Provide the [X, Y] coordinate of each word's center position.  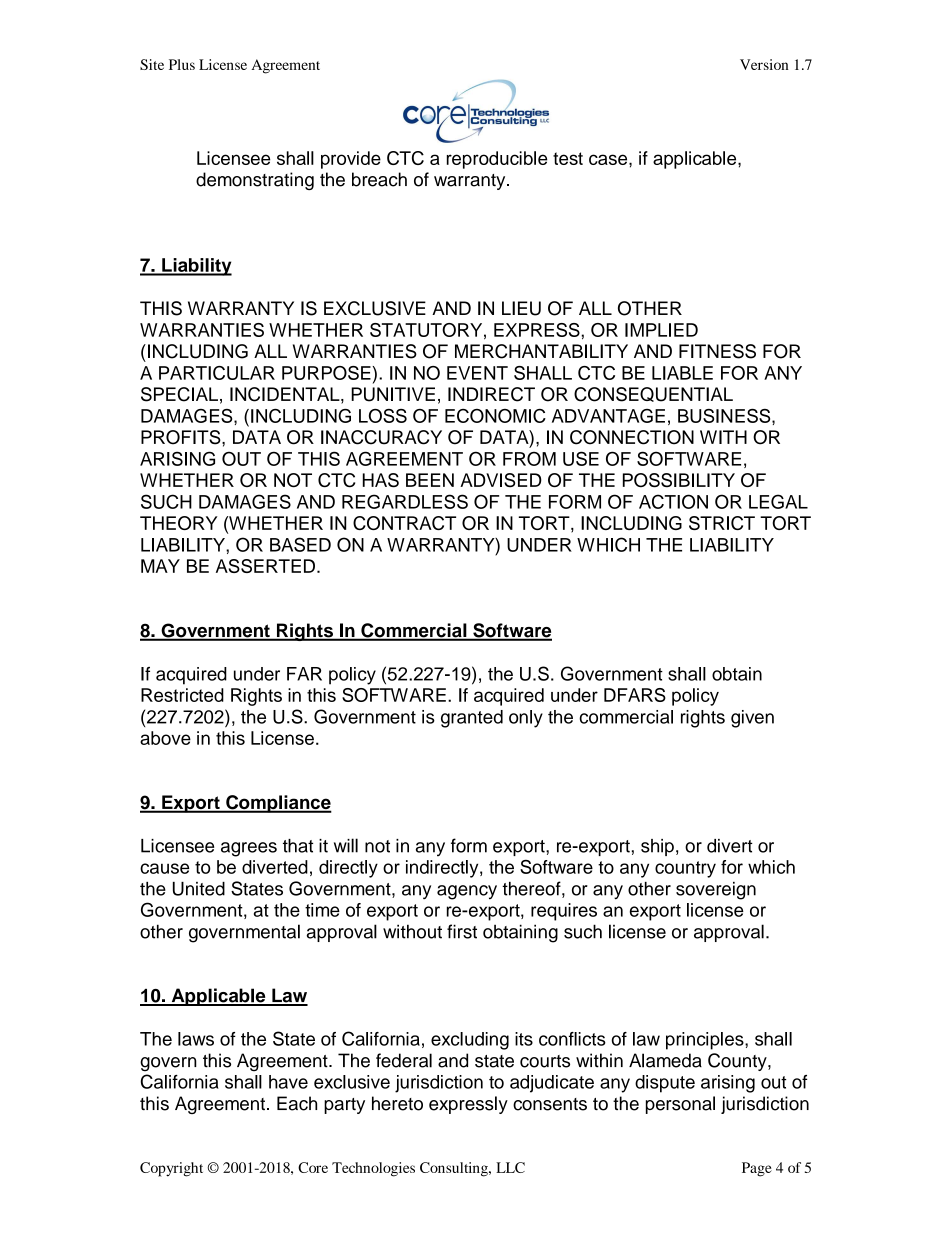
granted [472, 719]
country [685, 869]
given [752, 719]
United [199, 889]
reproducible [497, 160]
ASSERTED [265, 566]
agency [467, 892]
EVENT [477, 373]
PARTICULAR [217, 373]
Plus [182, 64]
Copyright [171, 1169]
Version [764, 64]
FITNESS [717, 351]
